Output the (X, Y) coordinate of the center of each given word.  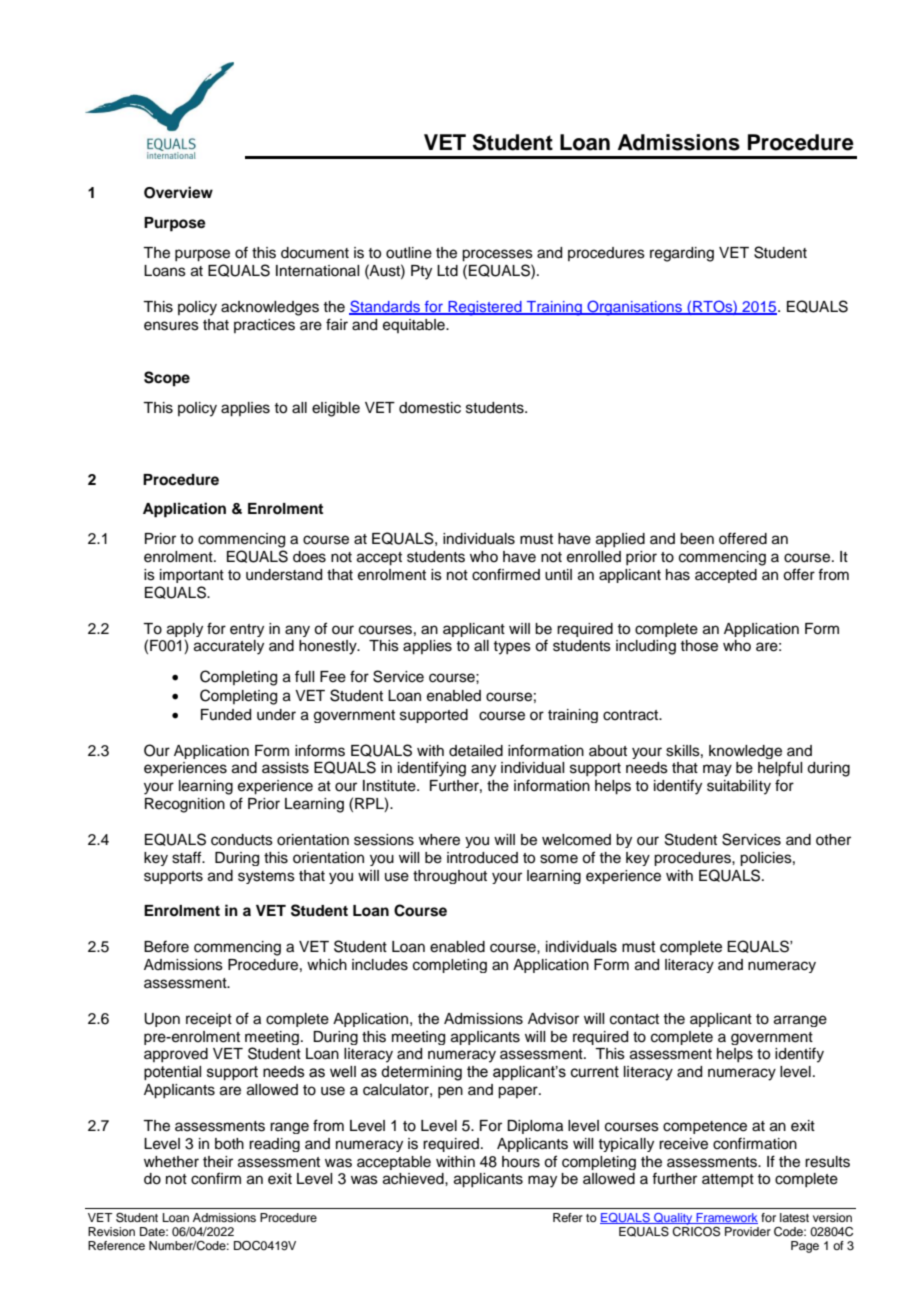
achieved (414, 1179)
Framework (726, 1218)
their (218, 1162)
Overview (178, 192)
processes (497, 255)
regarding (682, 254)
